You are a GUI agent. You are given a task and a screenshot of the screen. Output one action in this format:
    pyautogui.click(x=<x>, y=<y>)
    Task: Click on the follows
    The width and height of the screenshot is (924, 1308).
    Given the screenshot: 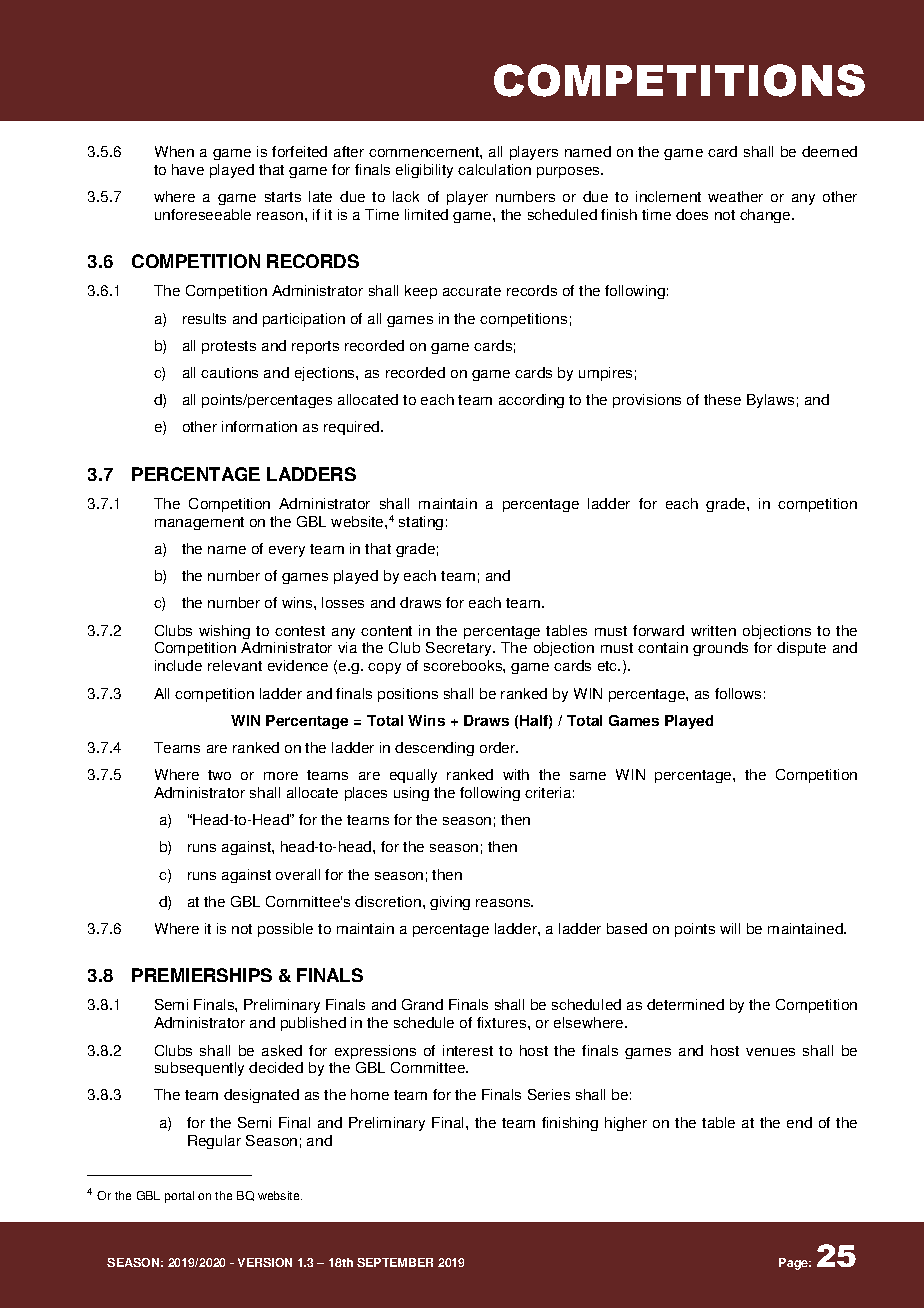 What is the action you would take?
    pyautogui.click(x=738, y=693)
